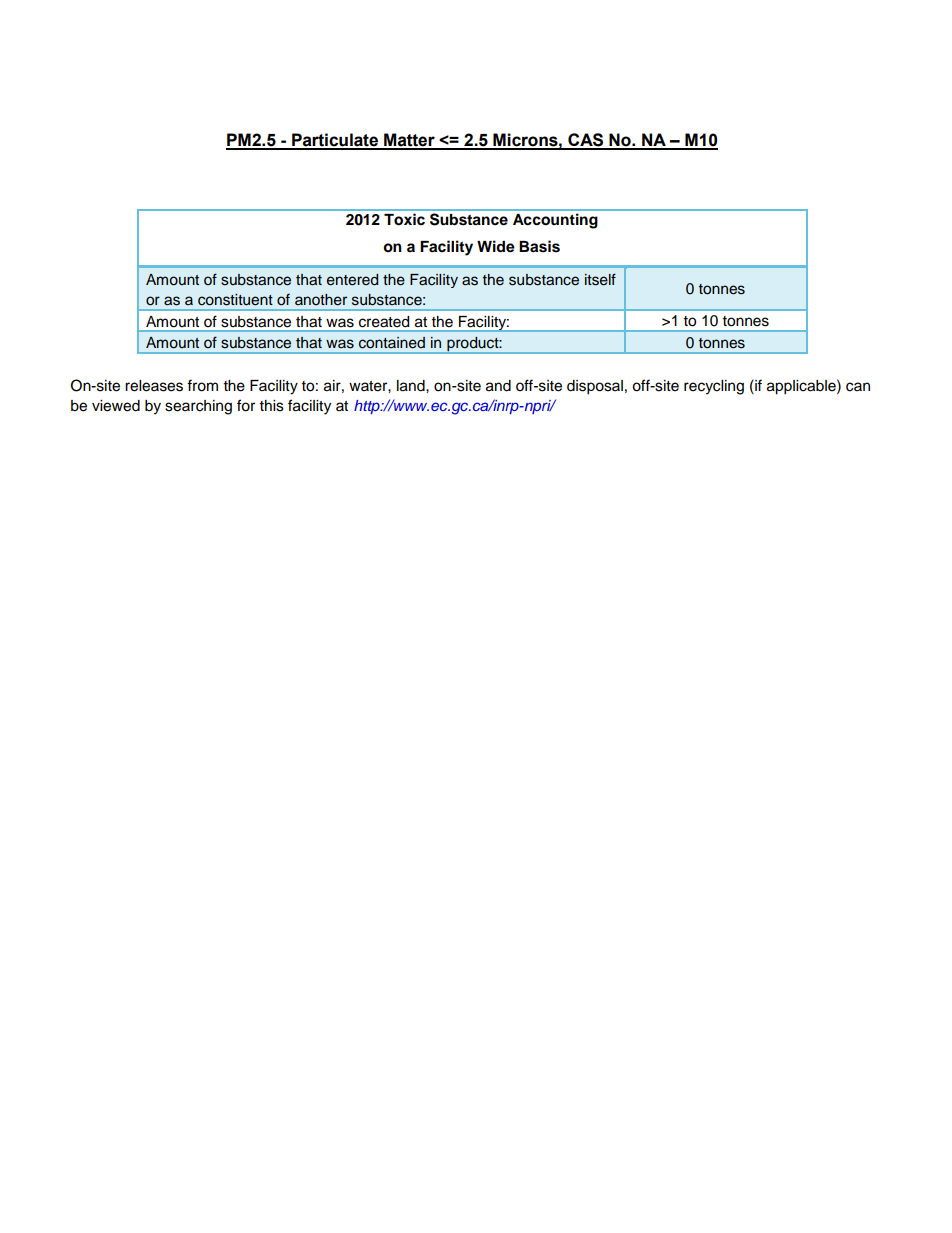 The image size is (952, 1233). Describe the element at coordinates (335, 141) in the image. I see `Particulate` at that location.
